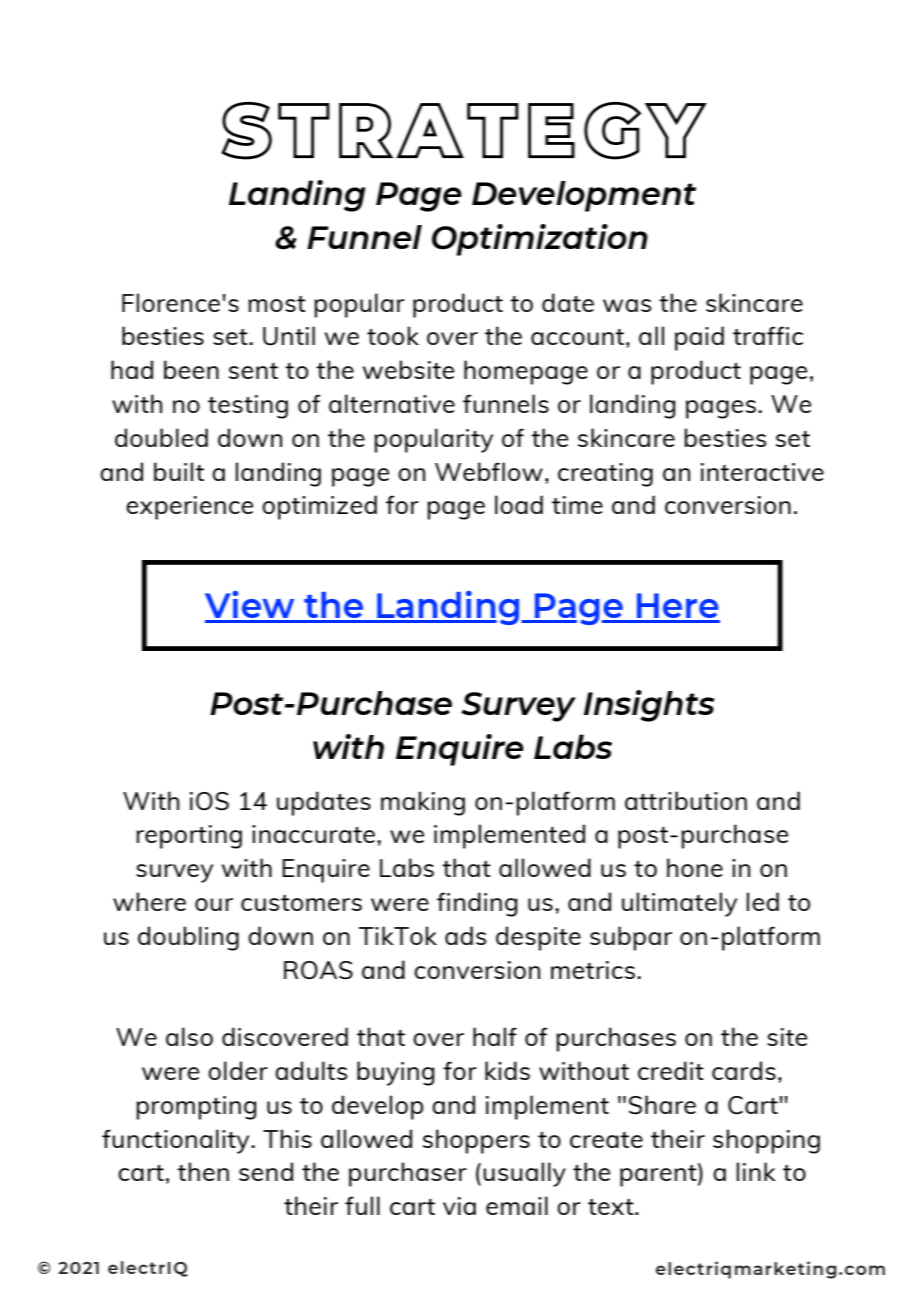 The width and height of the image is (924, 1308). Describe the element at coordinates (423, 803) in the image. I see `making` at that location.
